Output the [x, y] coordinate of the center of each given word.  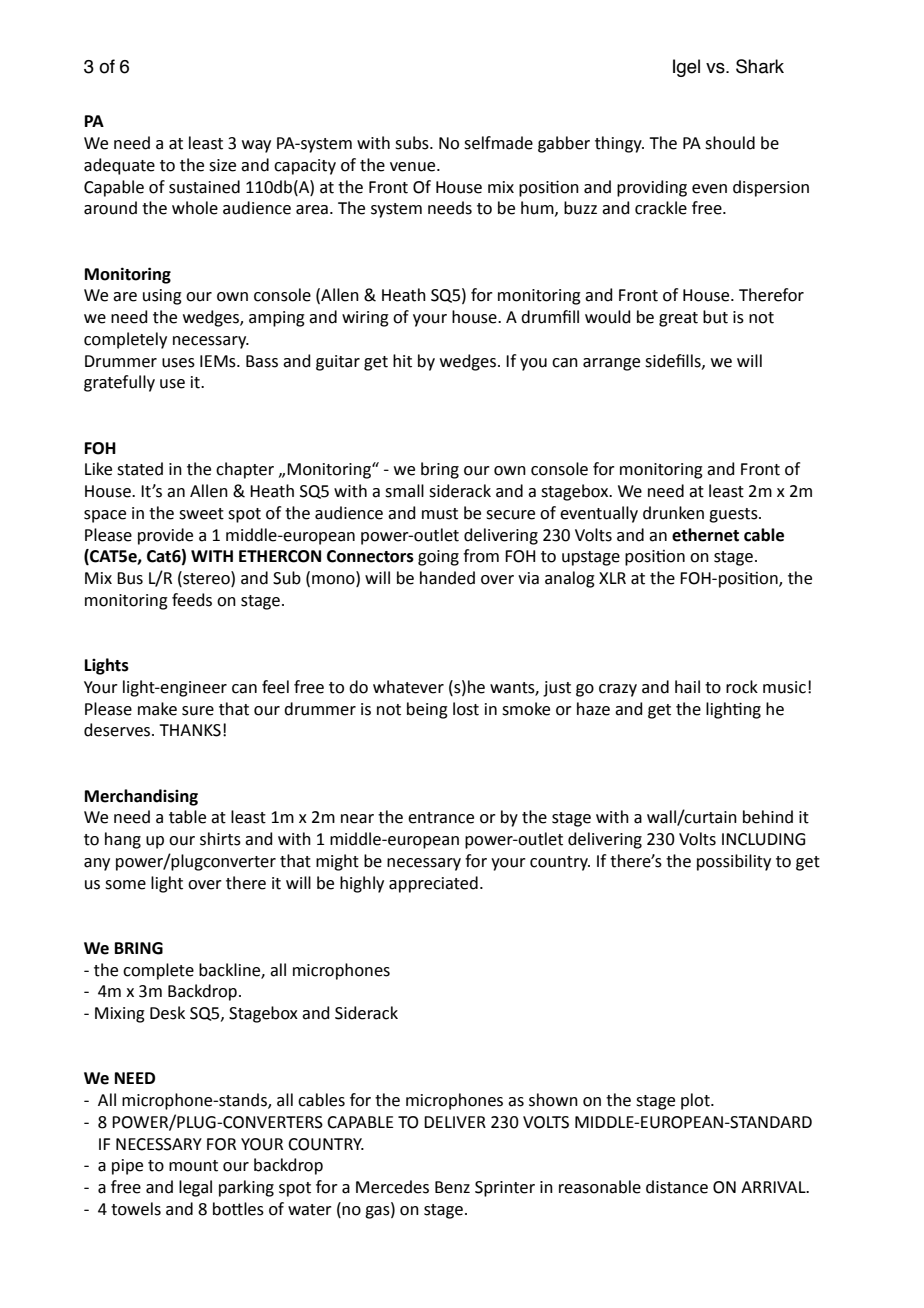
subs [413, 143]
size [222, 165]
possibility [734, 862]
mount [193, 1166]
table [187, 817]
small [404, 491]
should [730, 143]
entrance [441, 818]
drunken [673, 513]
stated [140, 469]
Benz [452, 1187]
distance [677, 1187]
